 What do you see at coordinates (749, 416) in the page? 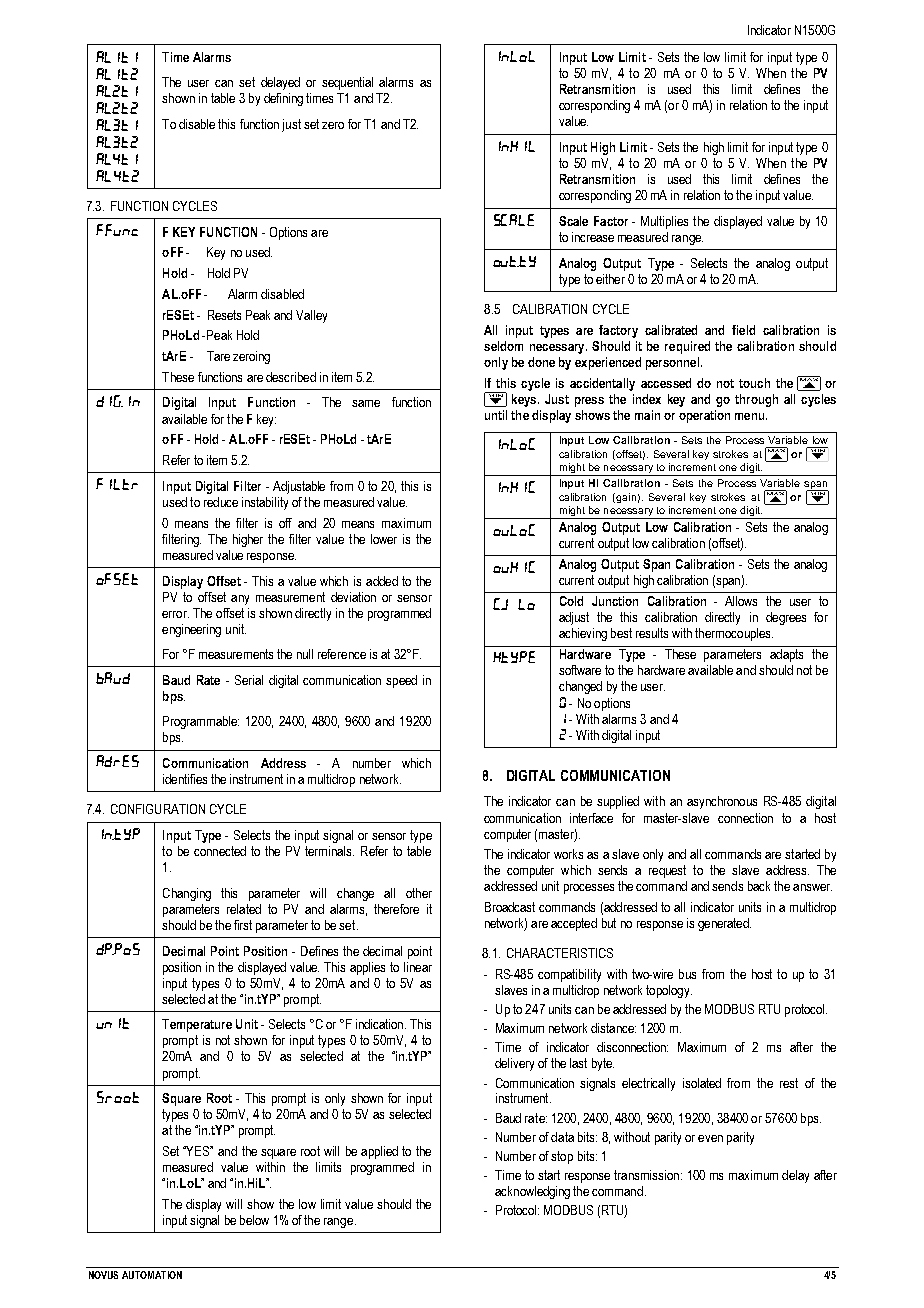
I see `menu` at bounding box center [749, 416].
